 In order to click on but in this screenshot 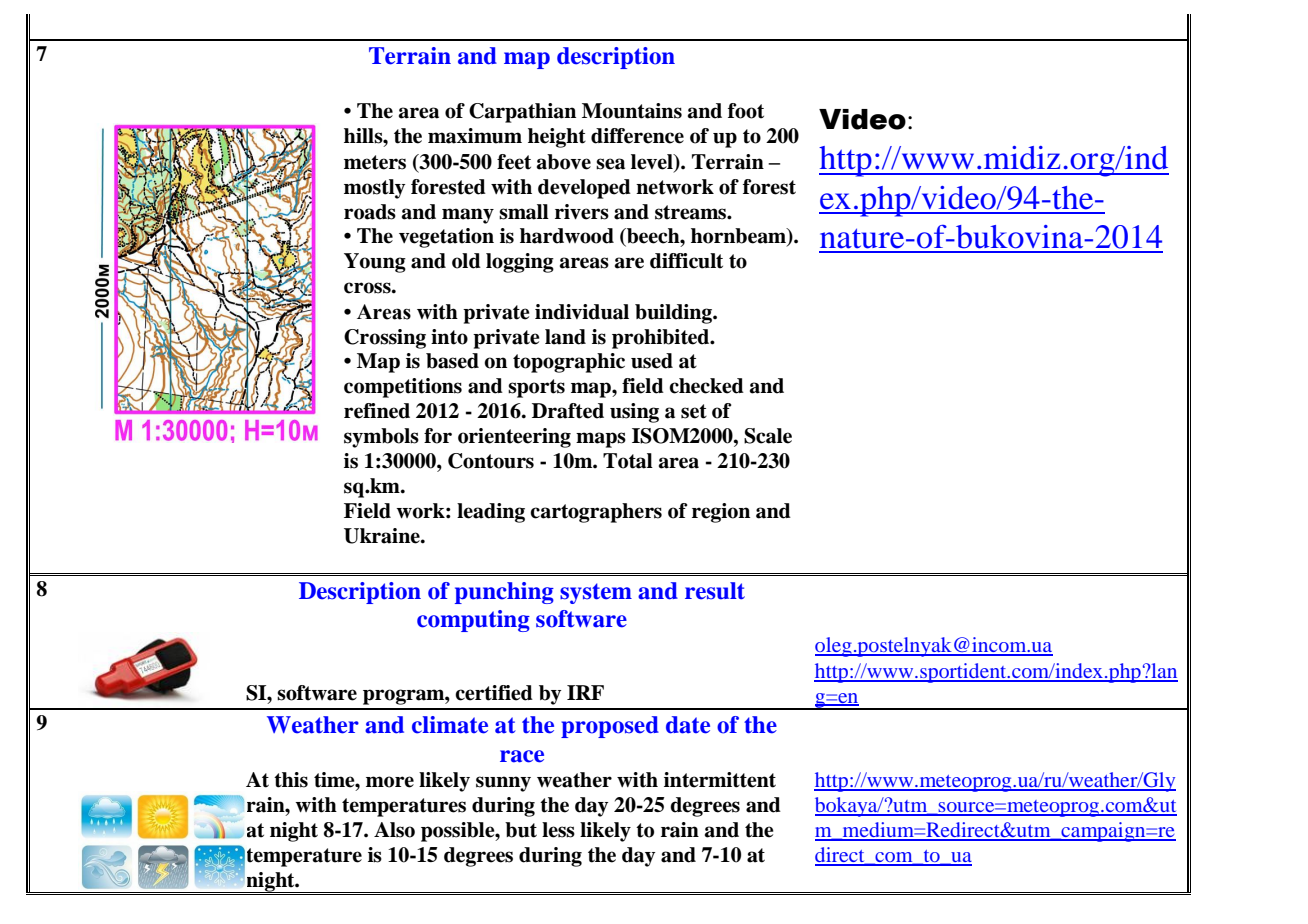, I will do `click(521, 830)`.
